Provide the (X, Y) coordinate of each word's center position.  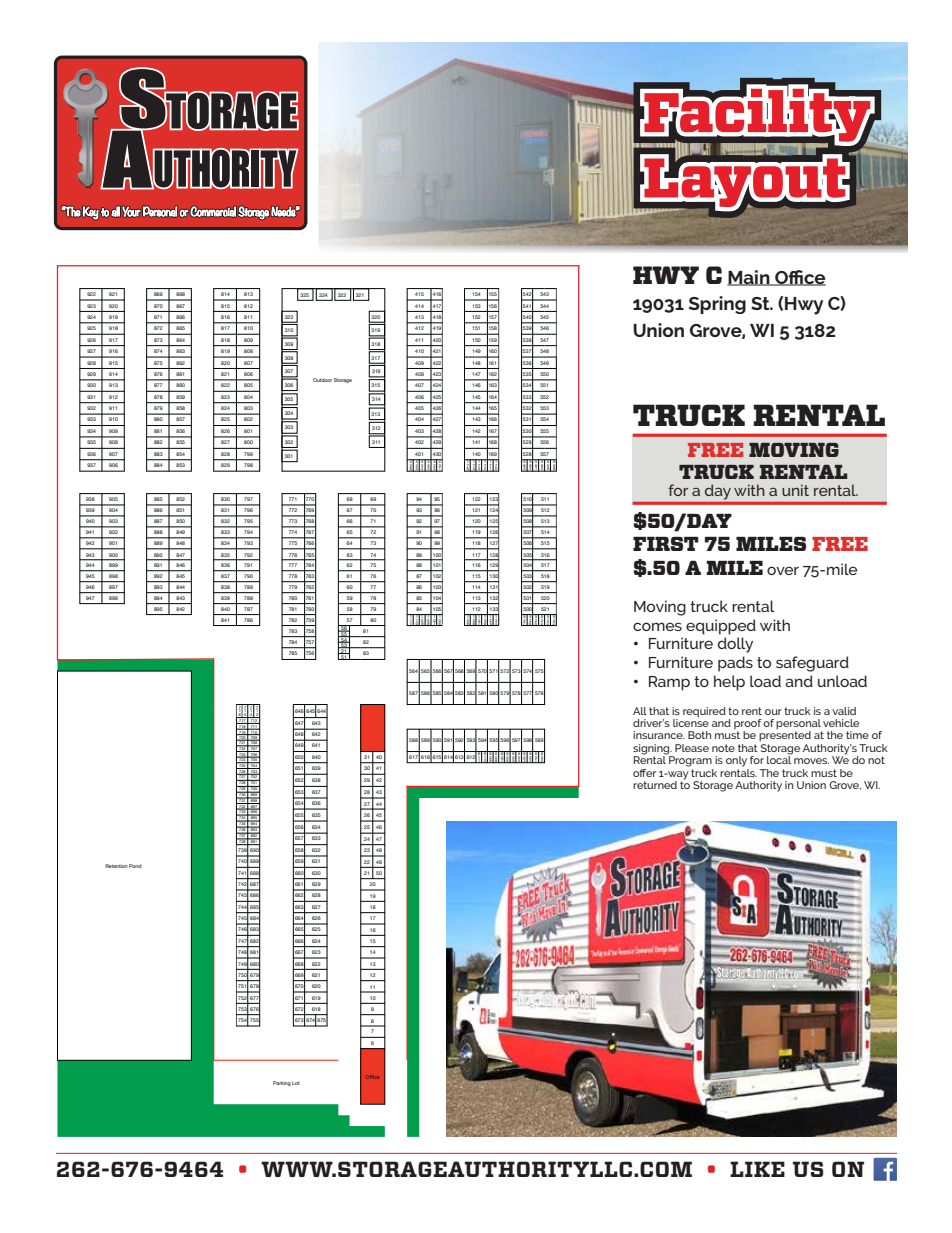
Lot (296, 1083)
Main (749, 278)
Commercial (213, 212)
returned (655, 785)
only (736, 761)
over (783, 570)
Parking (282, 1083)
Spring (717, 305)
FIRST (666, 544)
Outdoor (322, 380)
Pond (135, 866)
